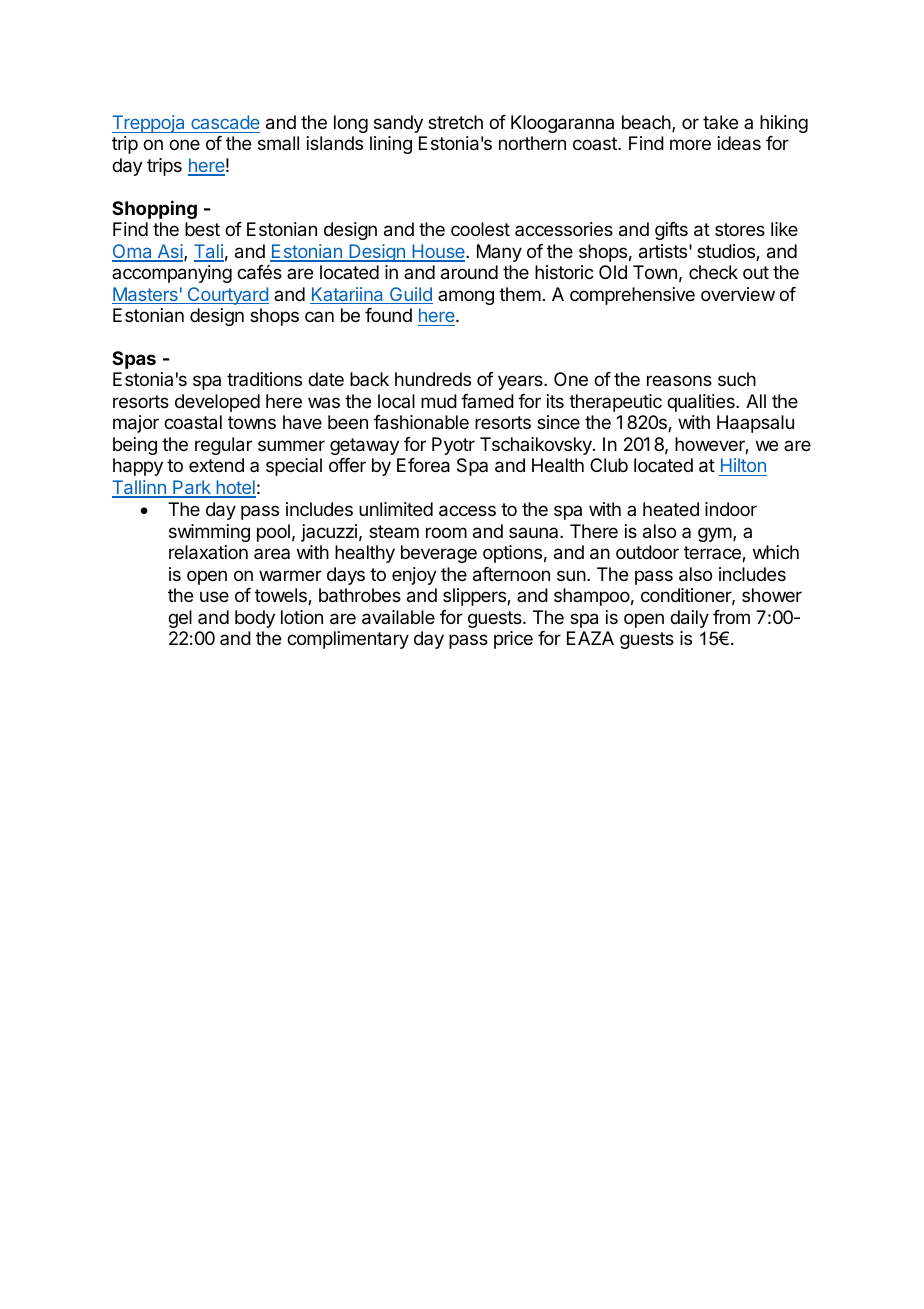  I want to click on indoor, so click(731, 509).
